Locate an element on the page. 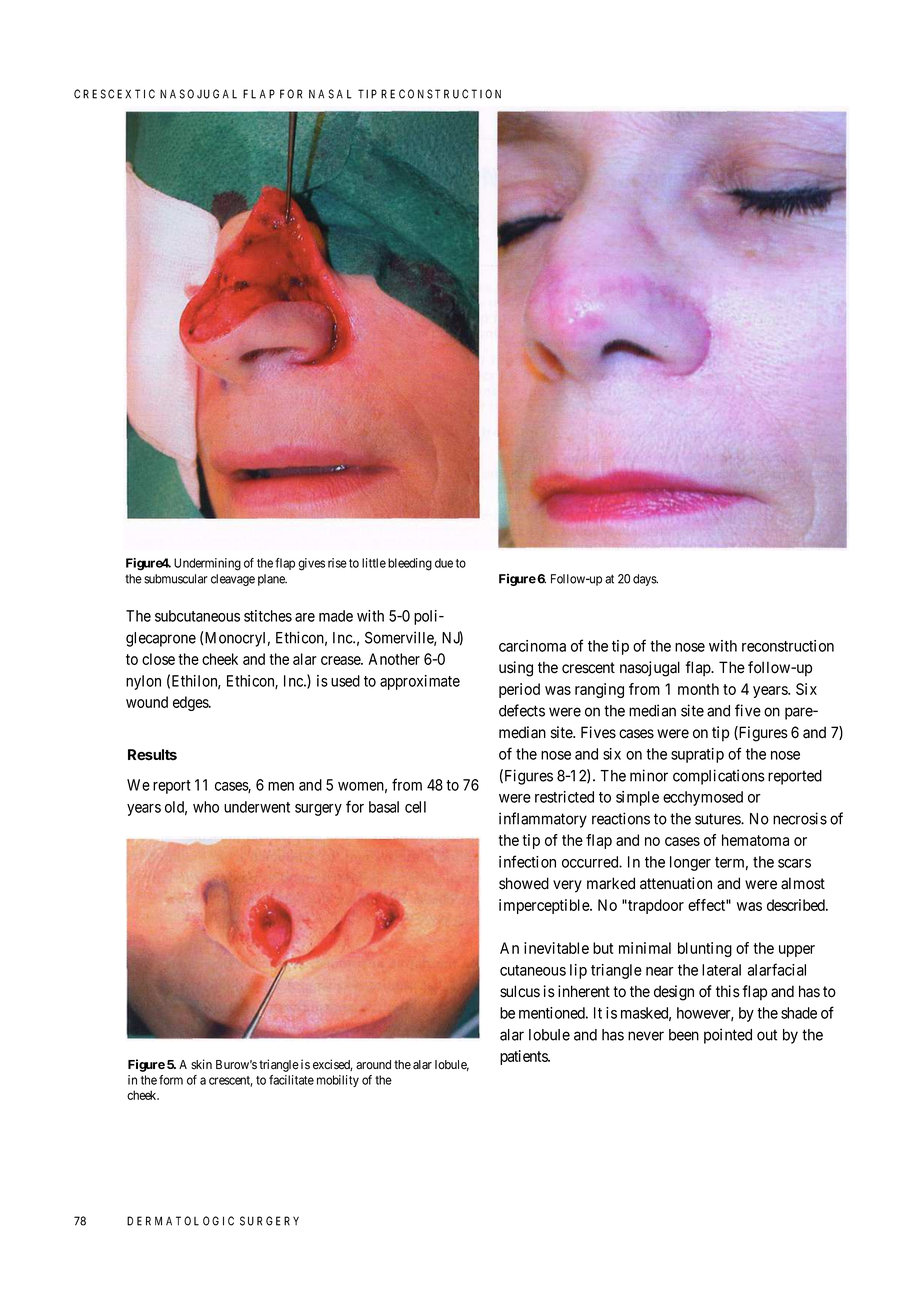  skin is located at coordinates (201, 1064).
